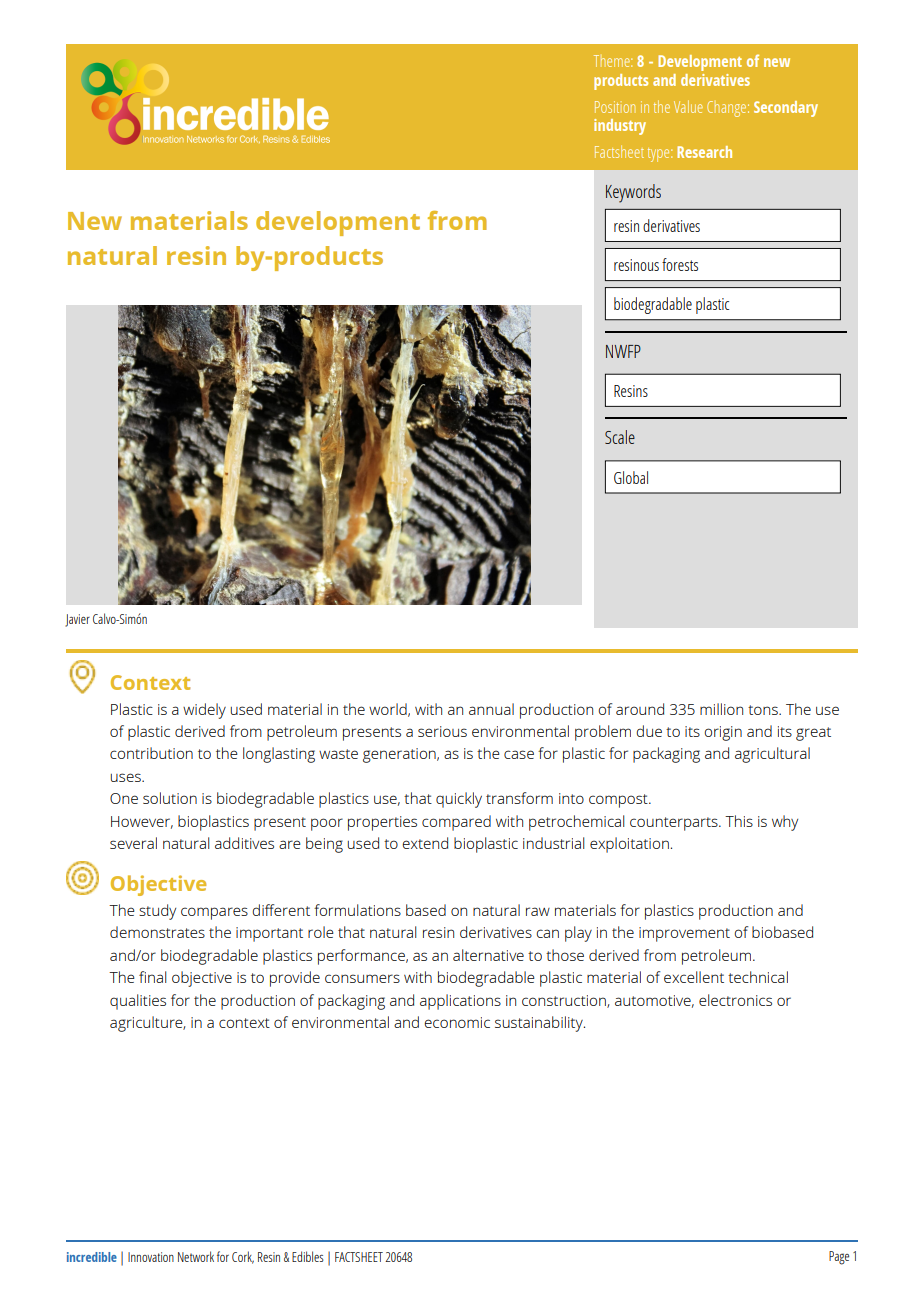 The image size is (924, 1308). I want to click on This, so click(739, 821).
